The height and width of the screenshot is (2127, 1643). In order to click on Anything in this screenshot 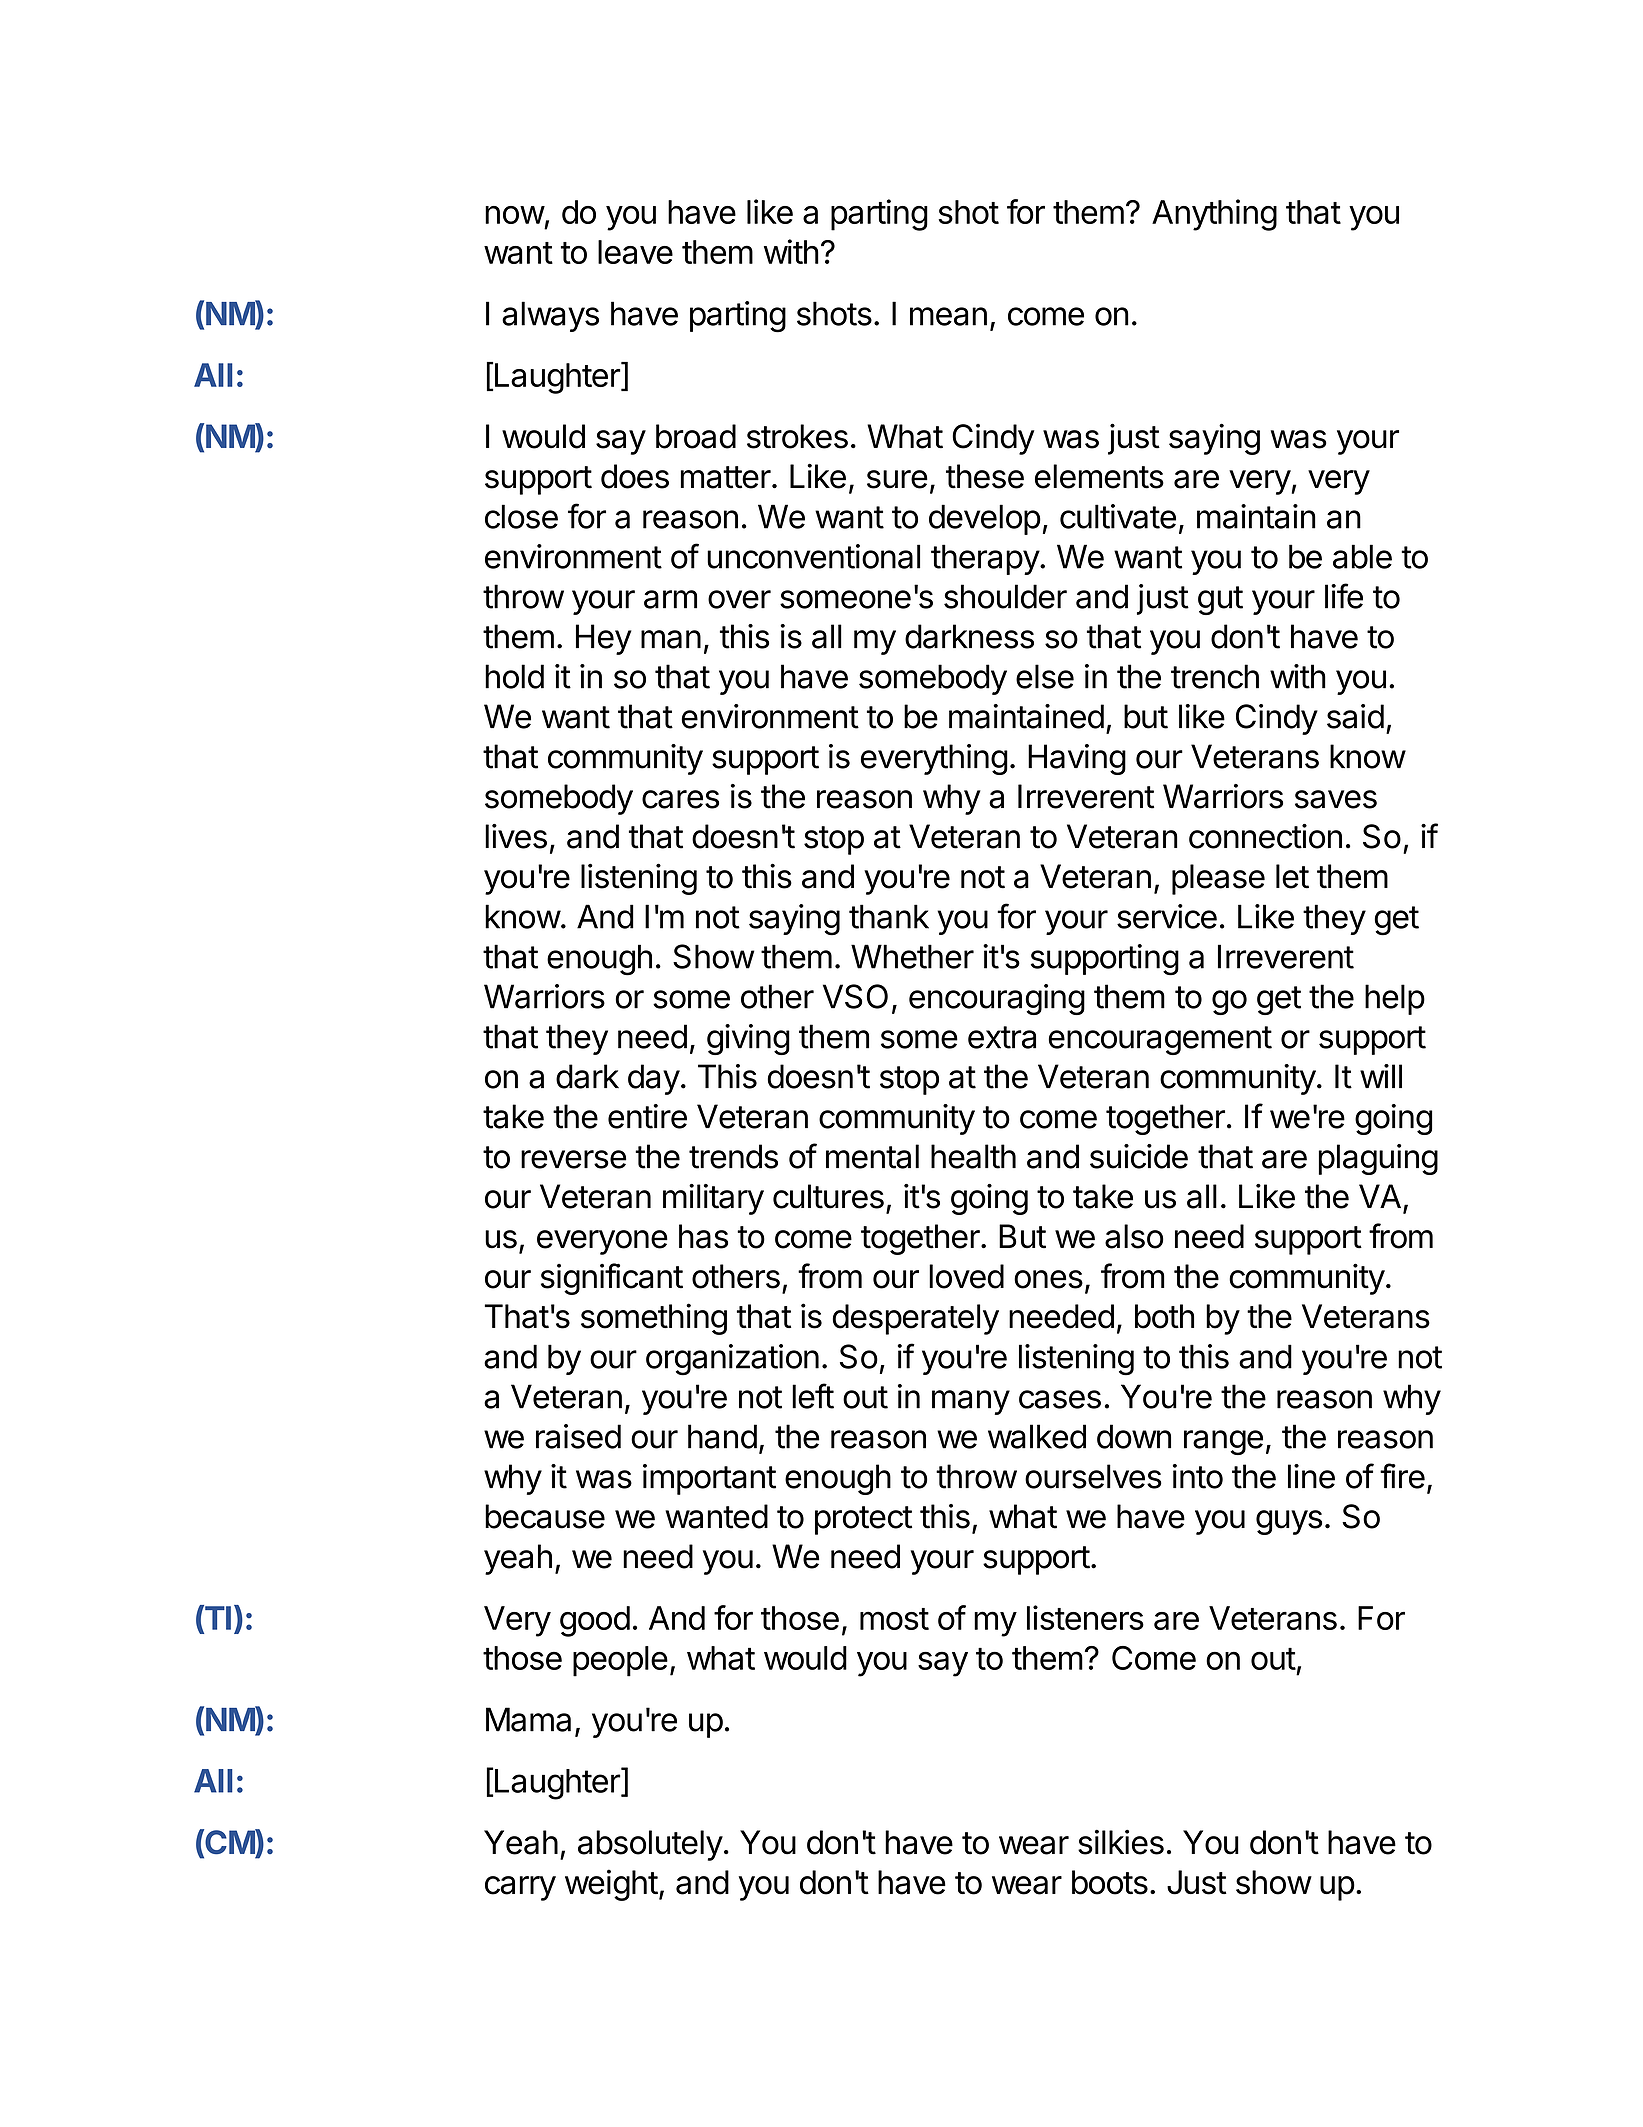, I will do `click(1214, 215)`.
